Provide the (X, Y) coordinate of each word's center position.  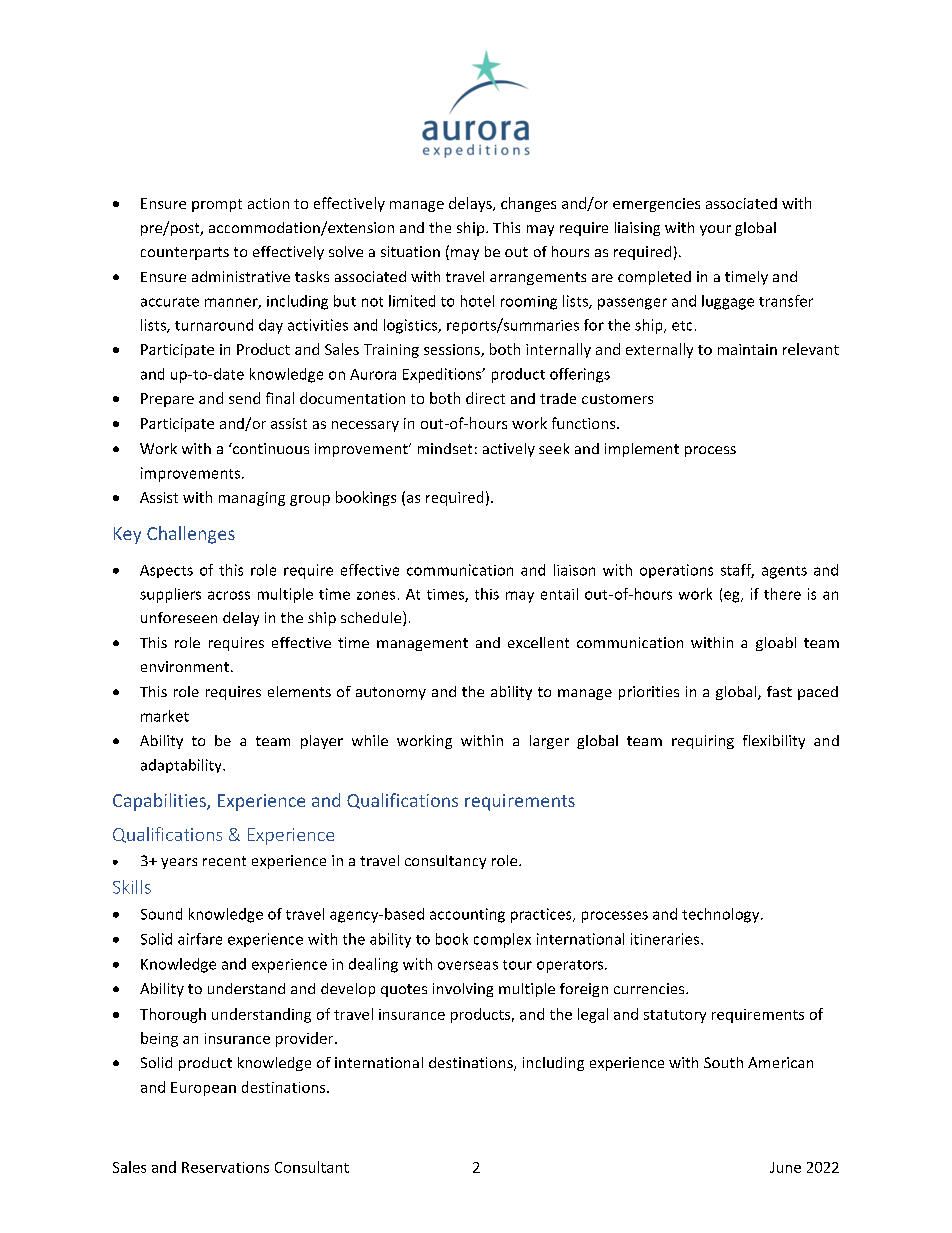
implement (642, 450)
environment (185, 666)
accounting (467, 915)
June (785, 1167)
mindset (445, 448)
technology (722, 915)
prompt (217, 205)
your (715, 230)
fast (779, 691)
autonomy (391, 693)
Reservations (225, 1167)
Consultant (312, 1167)
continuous (270, 448)
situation (410, 251)
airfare (200, 939)
